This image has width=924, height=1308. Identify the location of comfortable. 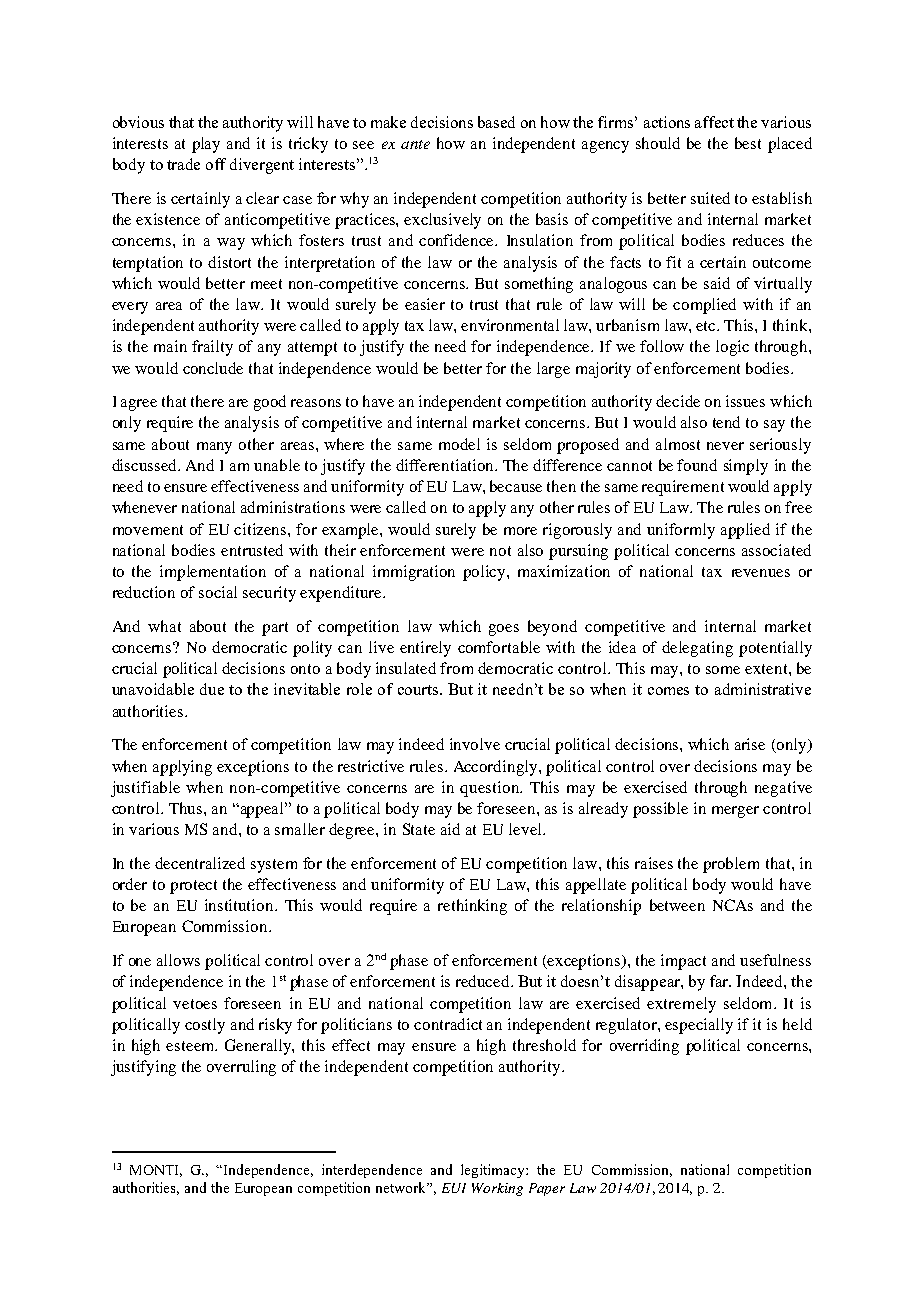
(499, 647).
